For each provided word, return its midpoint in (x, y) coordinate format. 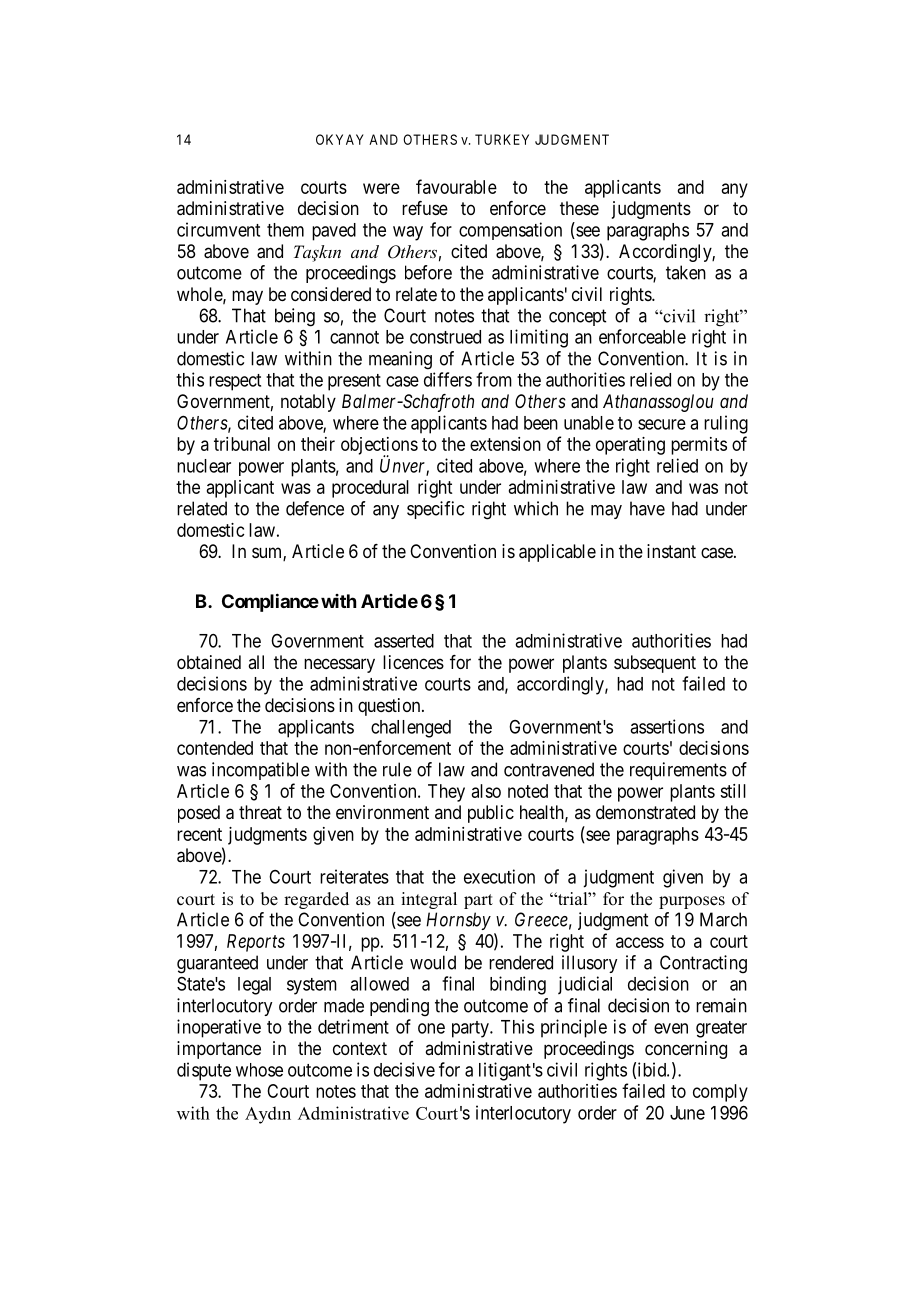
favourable (456, 186)
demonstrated (645, 812)
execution (499, 876)
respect (235, 382)
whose (259, 1070)
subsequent (655, 664)
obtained (209, 662)
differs (448, 379)
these (579, 208)
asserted (404, 641)
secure (662, 424)
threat (260, 812)
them (285, 230)
